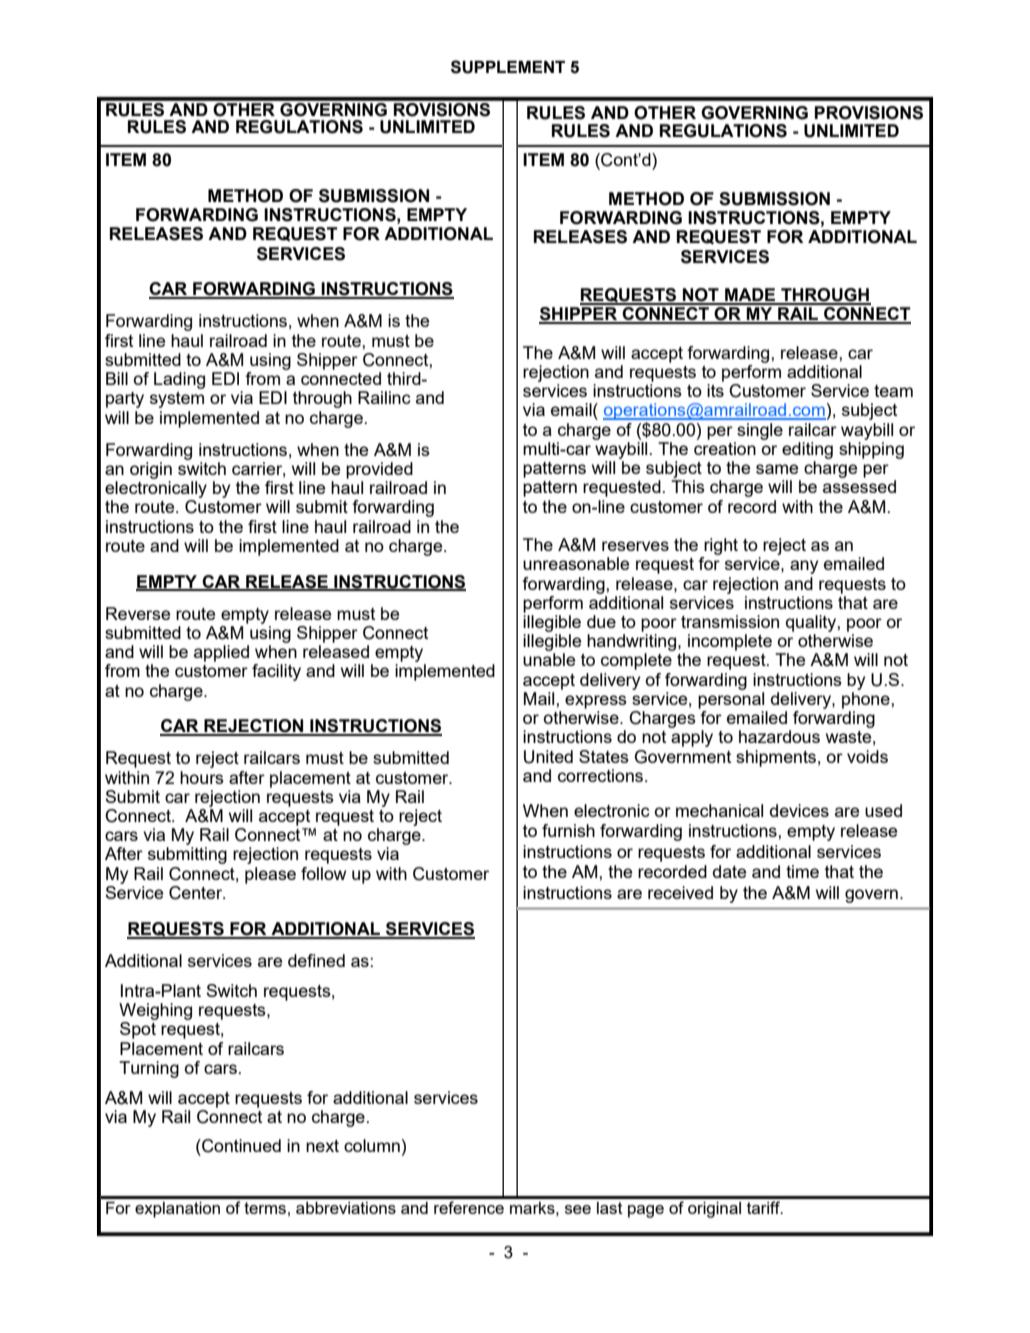 The height and width of the screenshot is (1333, 1030). What do you see at coordinates (715, 390) in the screenshot?
I see `its` at bounding box center [715, 390].
